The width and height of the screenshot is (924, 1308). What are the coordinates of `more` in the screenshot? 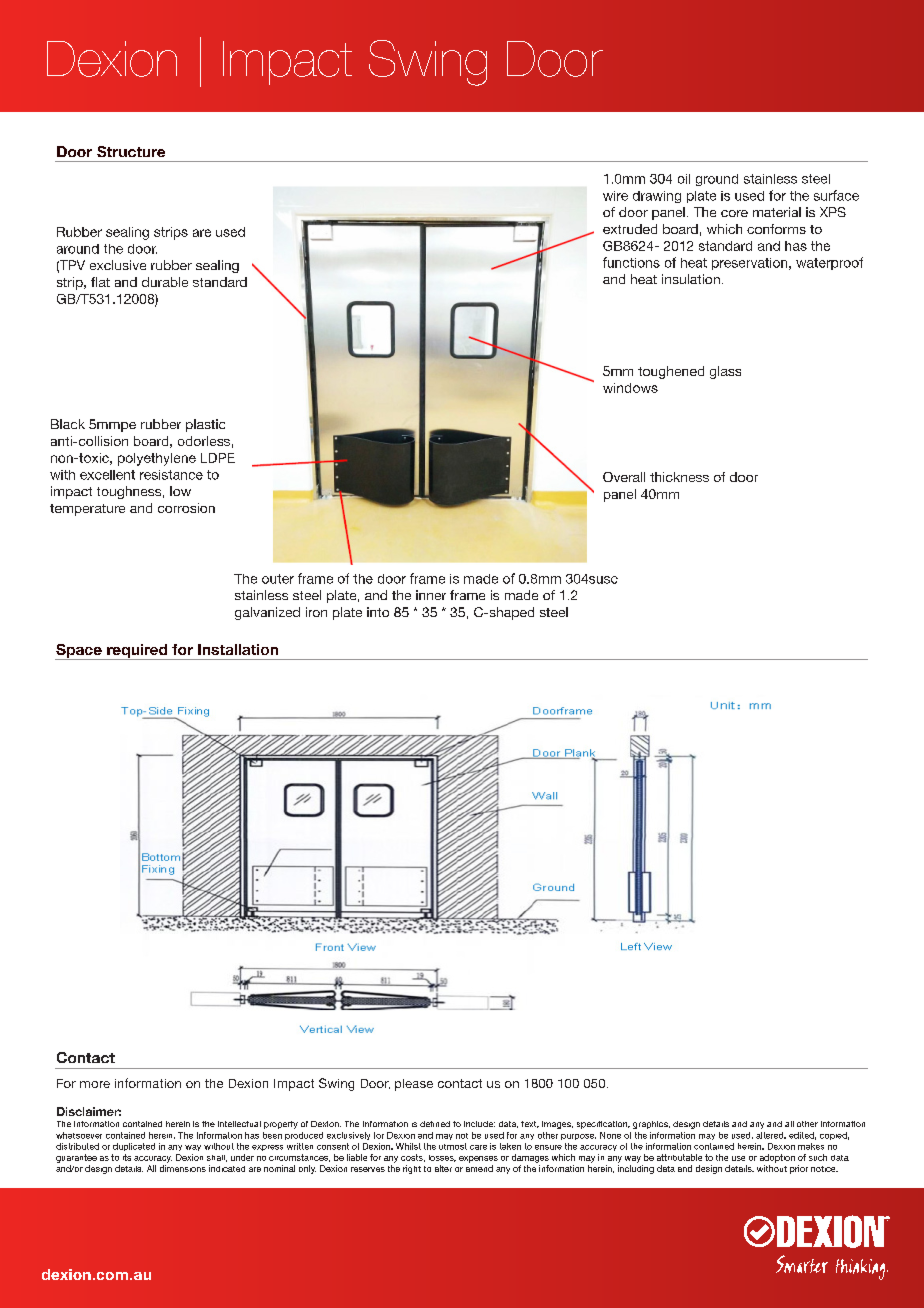 It's located at (95, 1084).
